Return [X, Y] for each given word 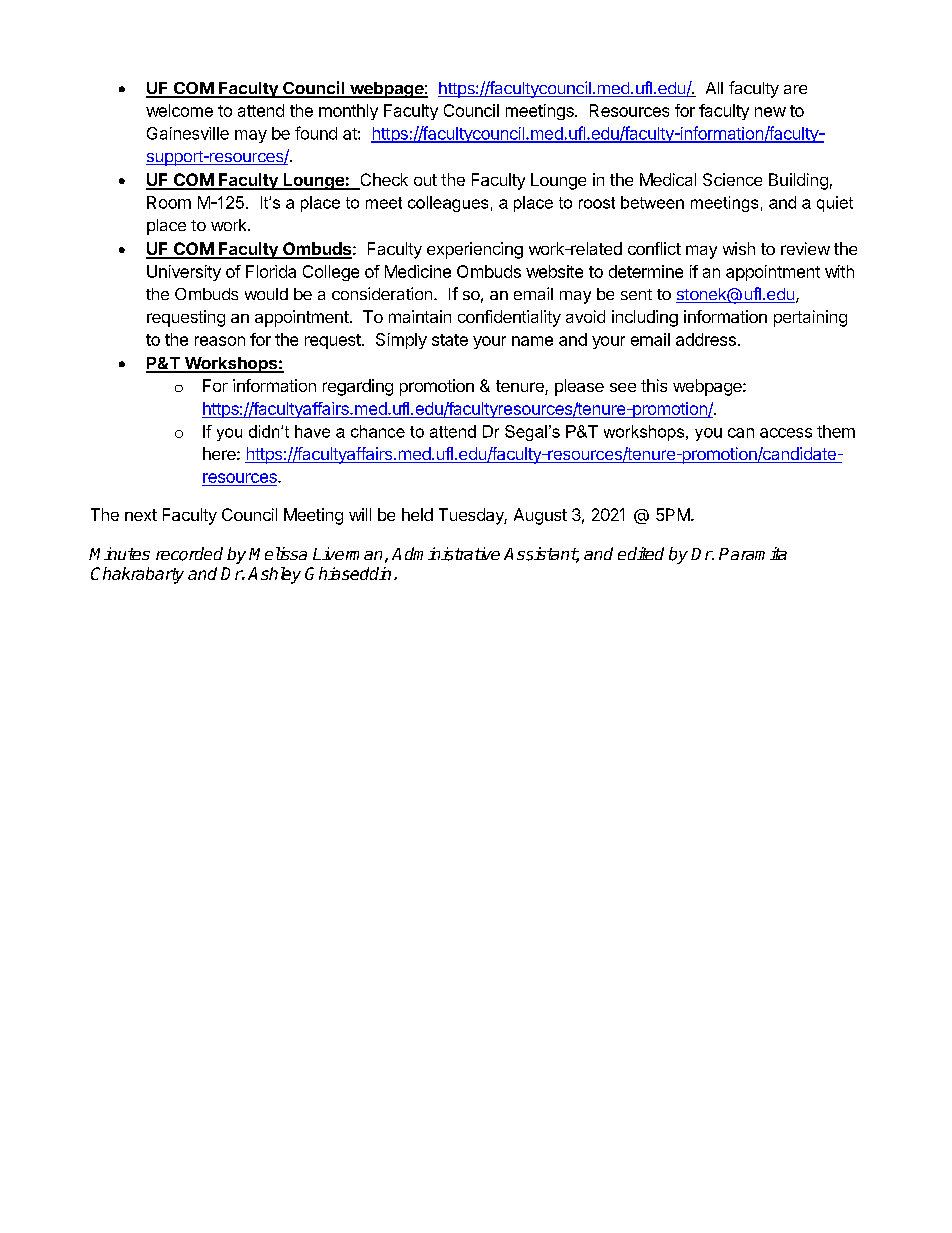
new [770, 112]
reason [220, 341]
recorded [189, 554]
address [706, 339]
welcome [179, 110]
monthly [348, 112]
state [450, 340]
